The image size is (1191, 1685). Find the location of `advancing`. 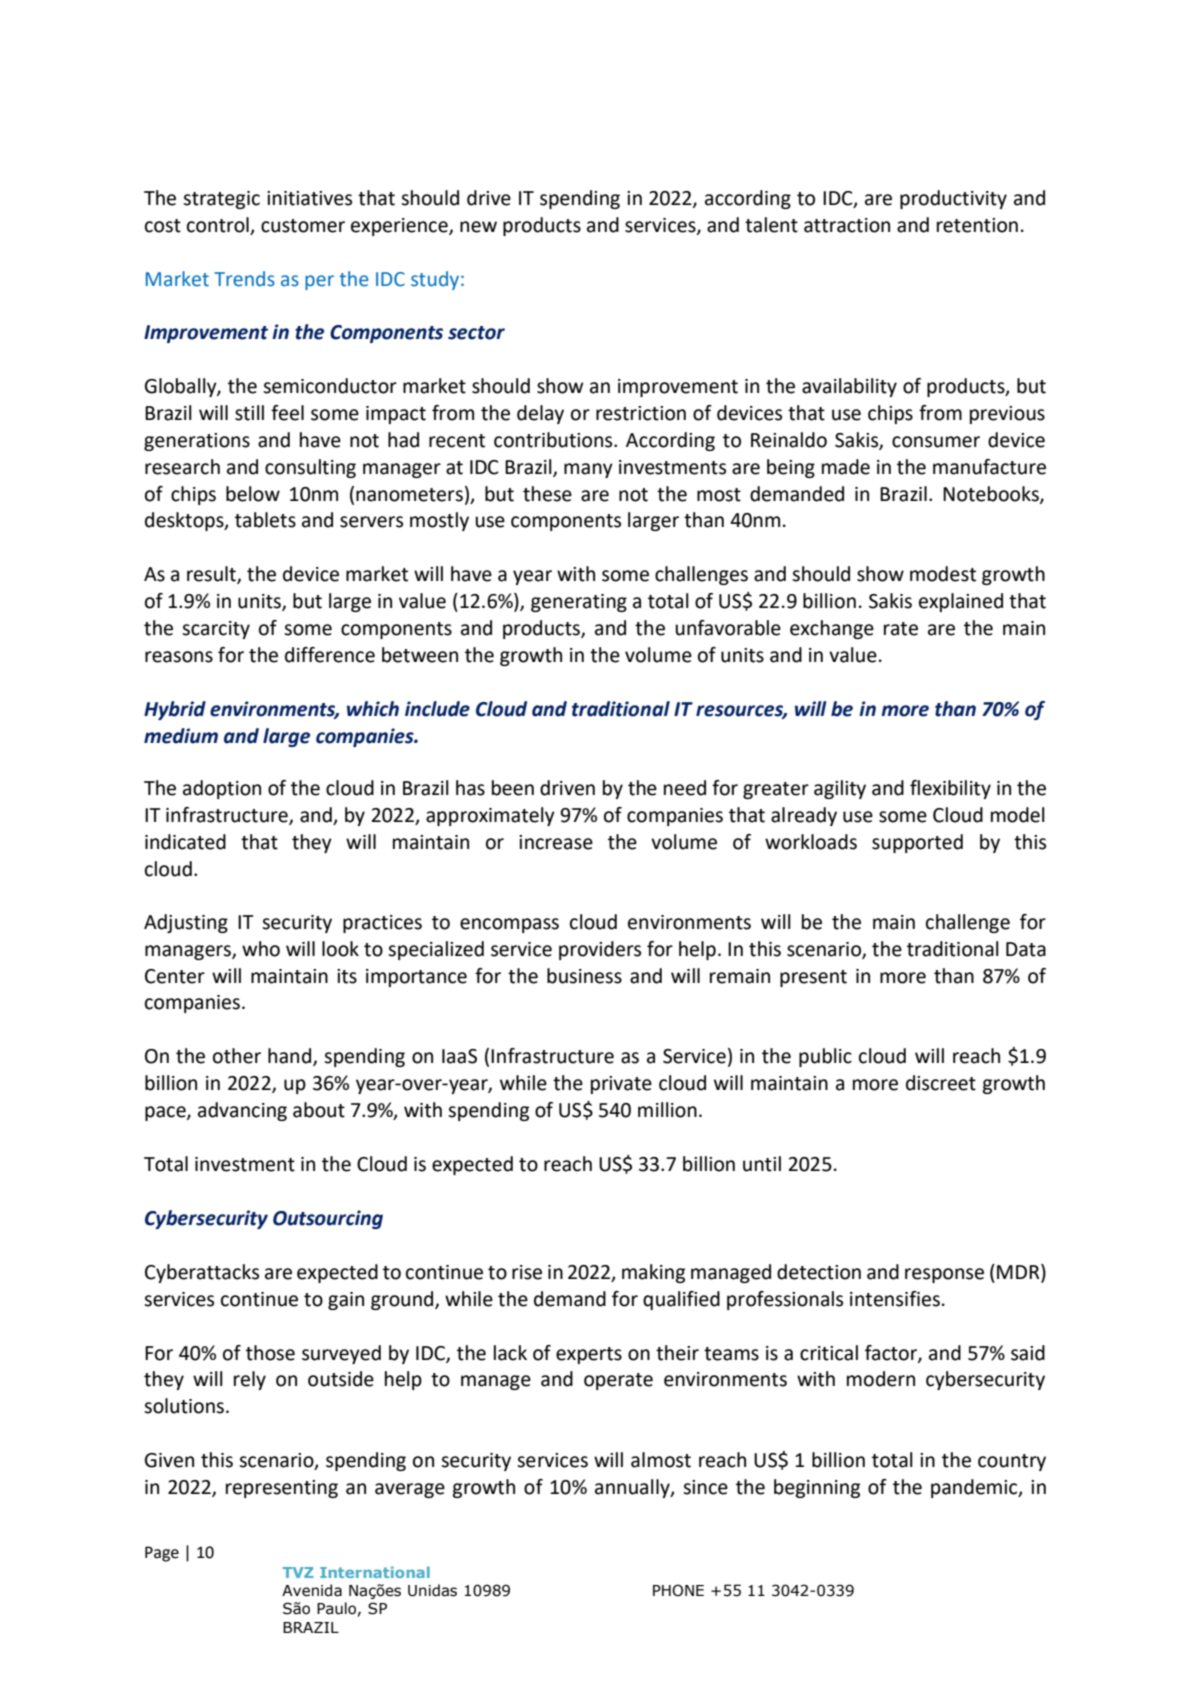

advancing is located at coordinates (242, 1111).
